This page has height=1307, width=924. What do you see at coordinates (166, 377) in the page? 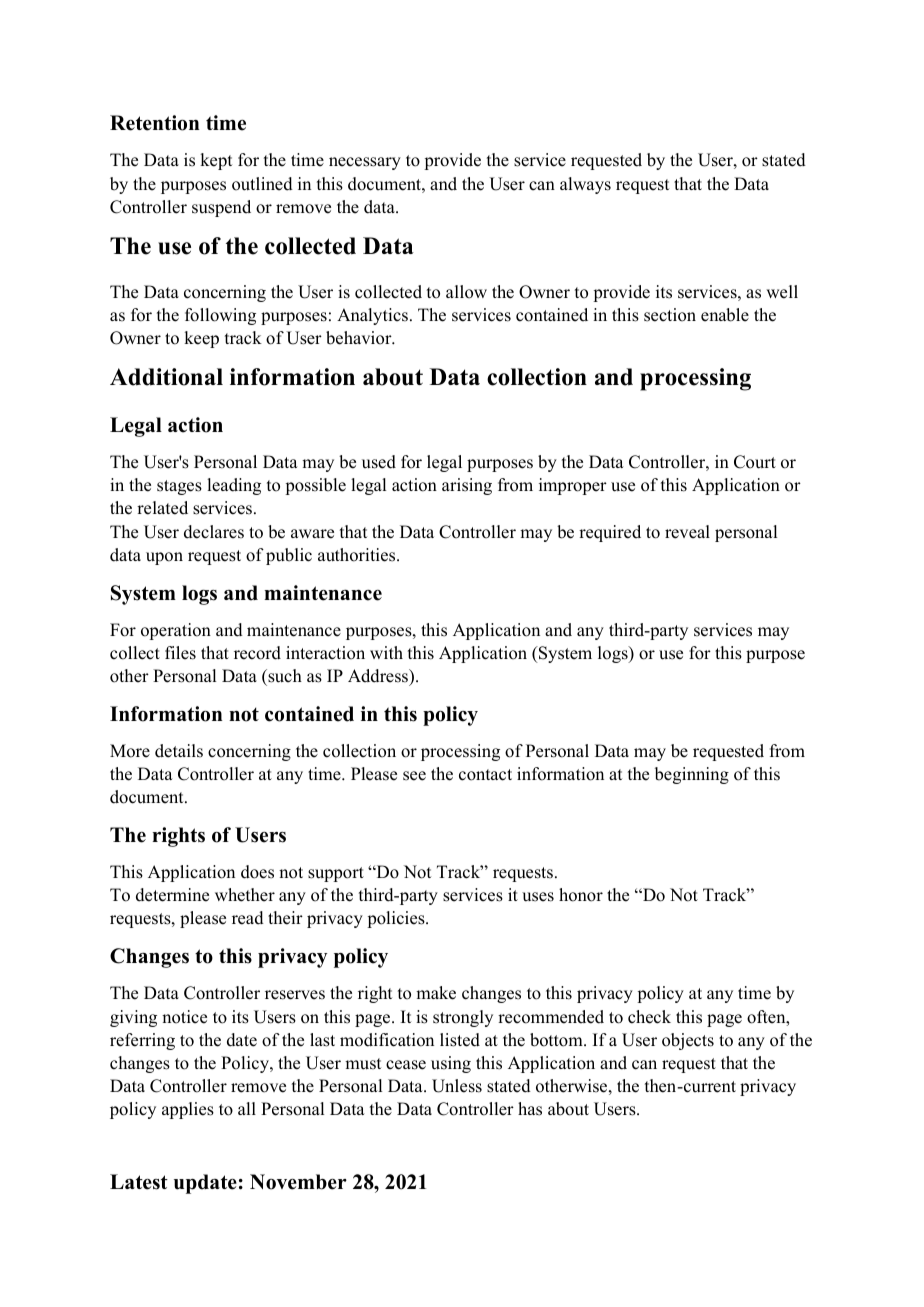
I see `Additional` at bounding box center [166, 377].
